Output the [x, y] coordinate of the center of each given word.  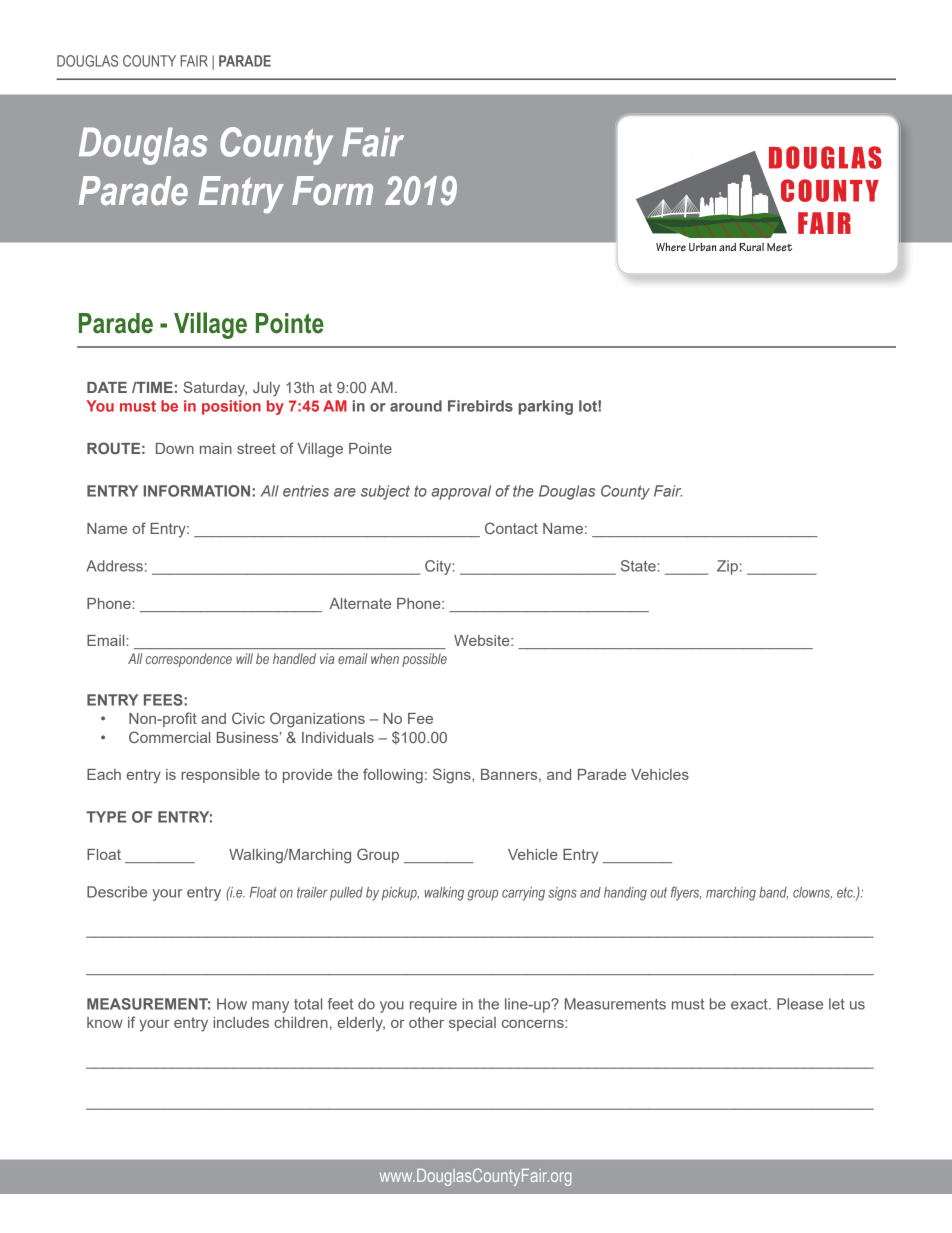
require [433, 1005]
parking [545, 407]
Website [483, 640]
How [232, 1004]
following [393, 776]
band [773, 893]
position [231, 407]
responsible [220, 776]
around [416, 406]
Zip [727, 567]
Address [114, 566]
